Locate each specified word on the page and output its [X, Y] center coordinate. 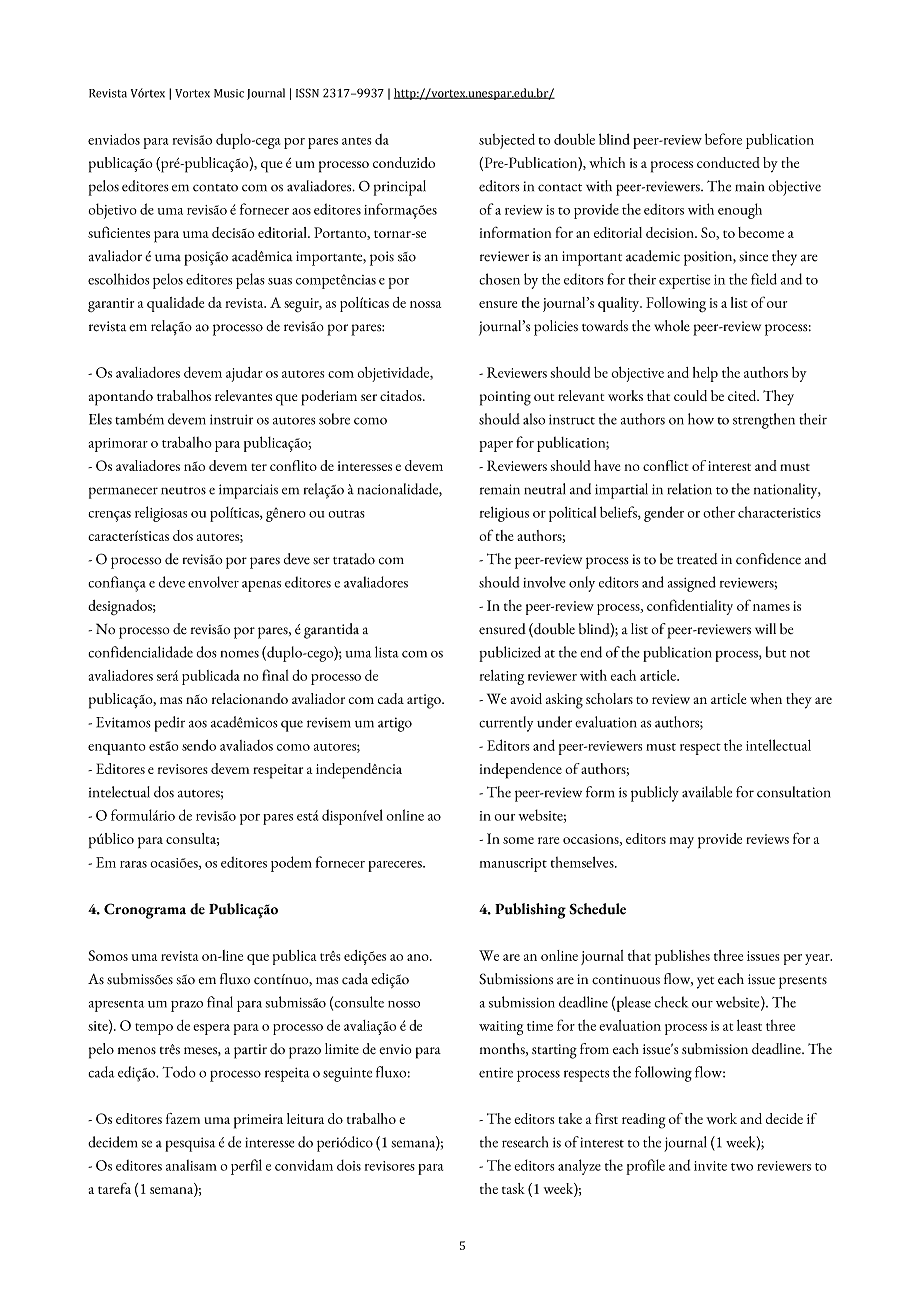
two [742, 1167]
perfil [246, 1167]
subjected [507, 141]
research [525, 1142]
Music [229, 93]
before [723, 139]
